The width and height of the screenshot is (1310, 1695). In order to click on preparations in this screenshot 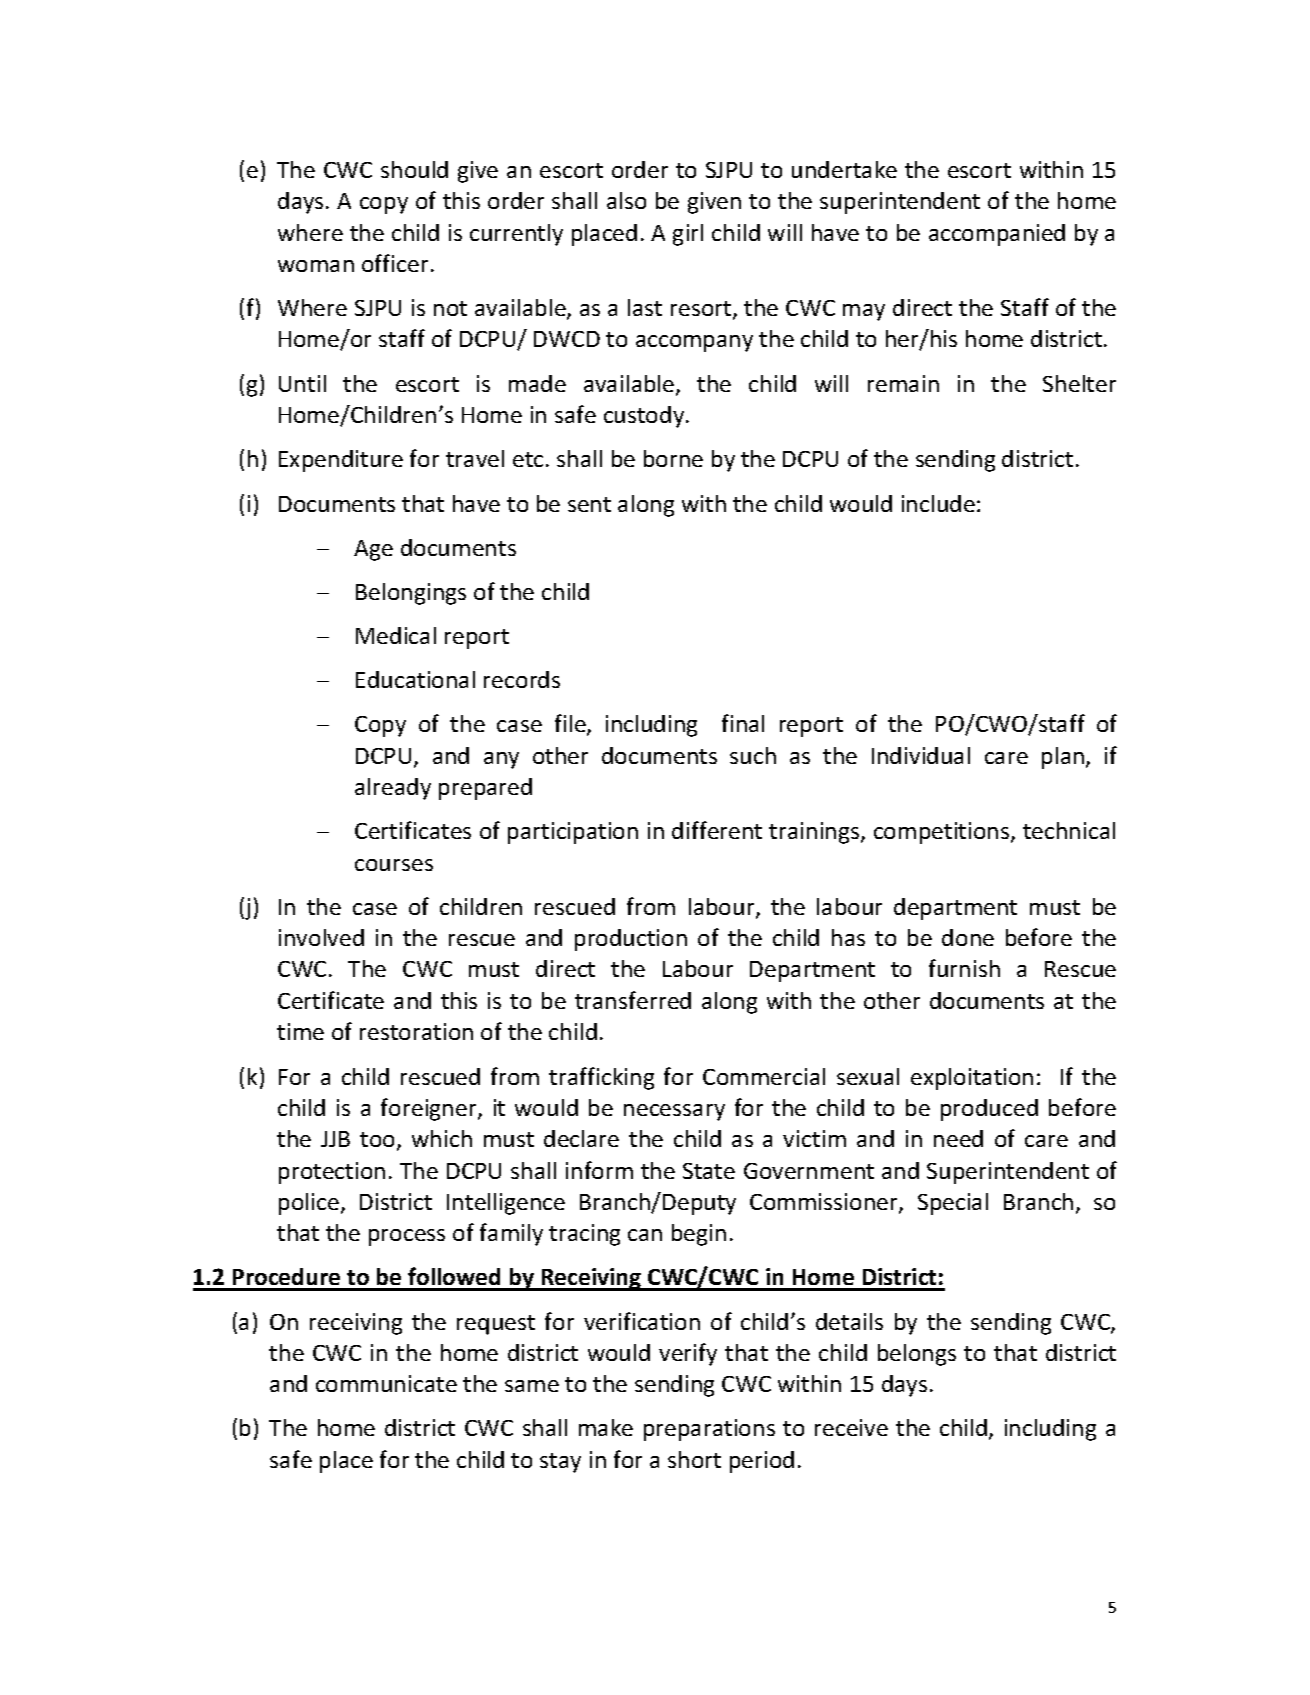, I will do `click(709, 1430)`.
